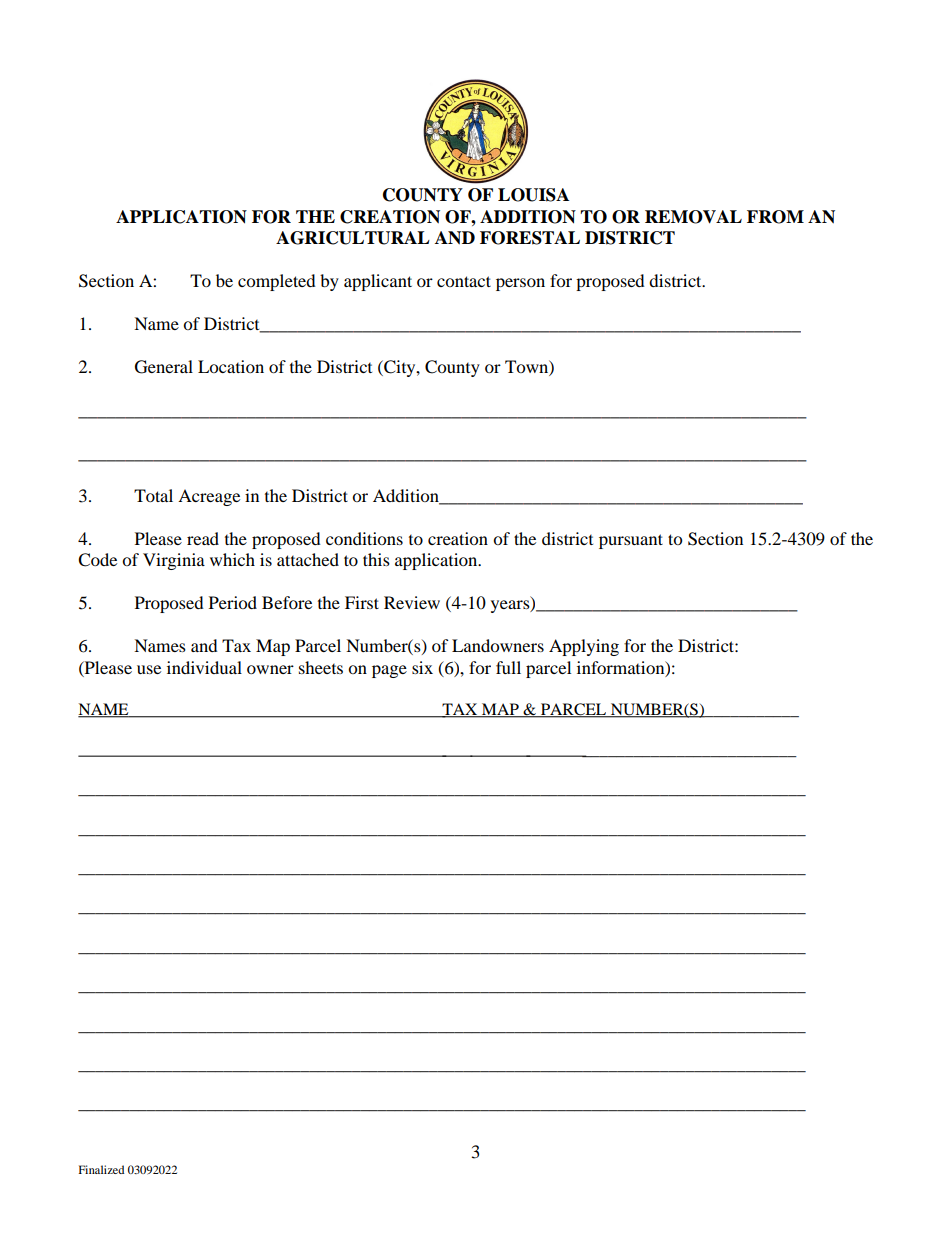 This screenshot has width=952, height=1233. What do you see at coordinates (422, 667) in the screenshot?
I see `six` at bounding box center [422, 667].
